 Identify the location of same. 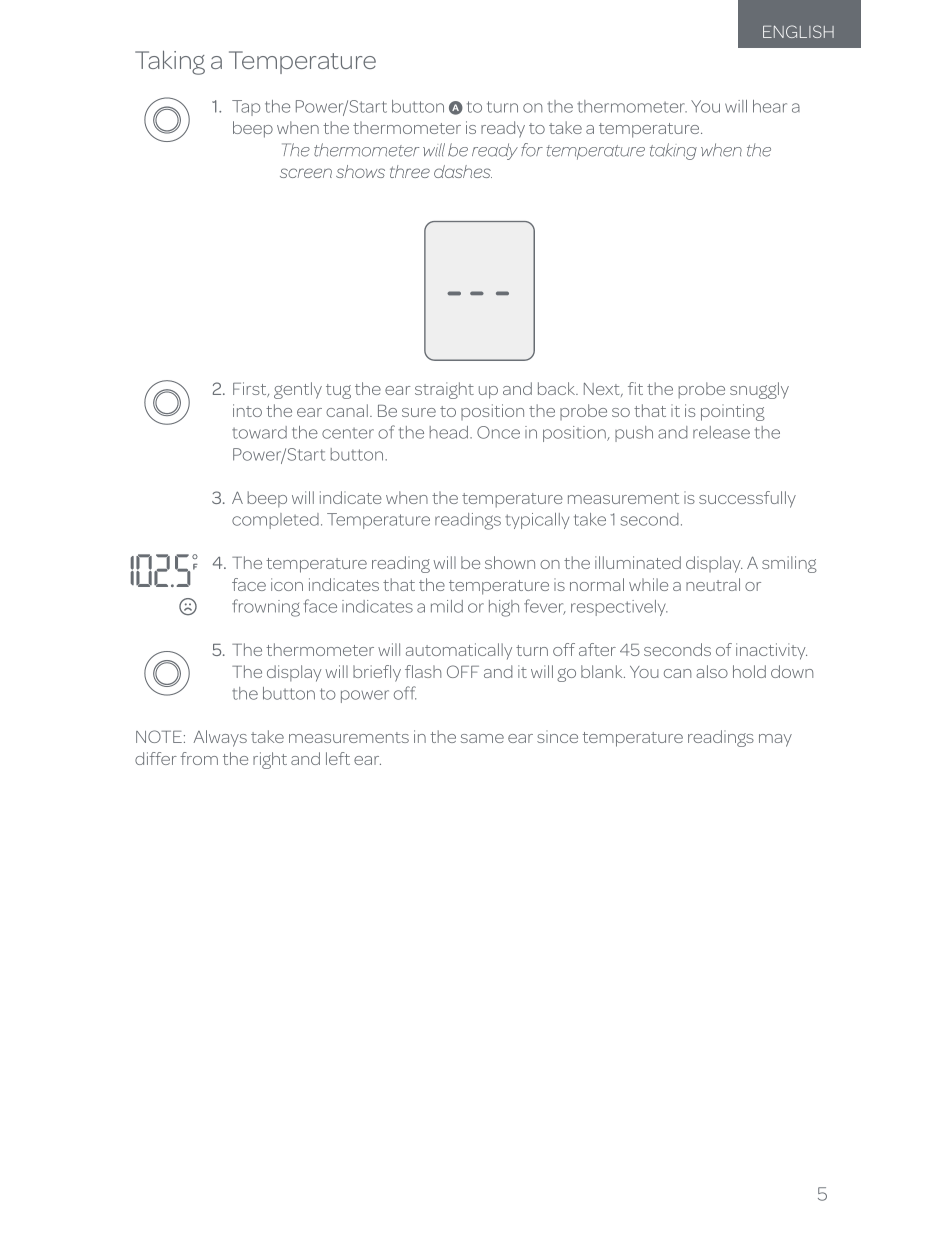
(482, 738).
